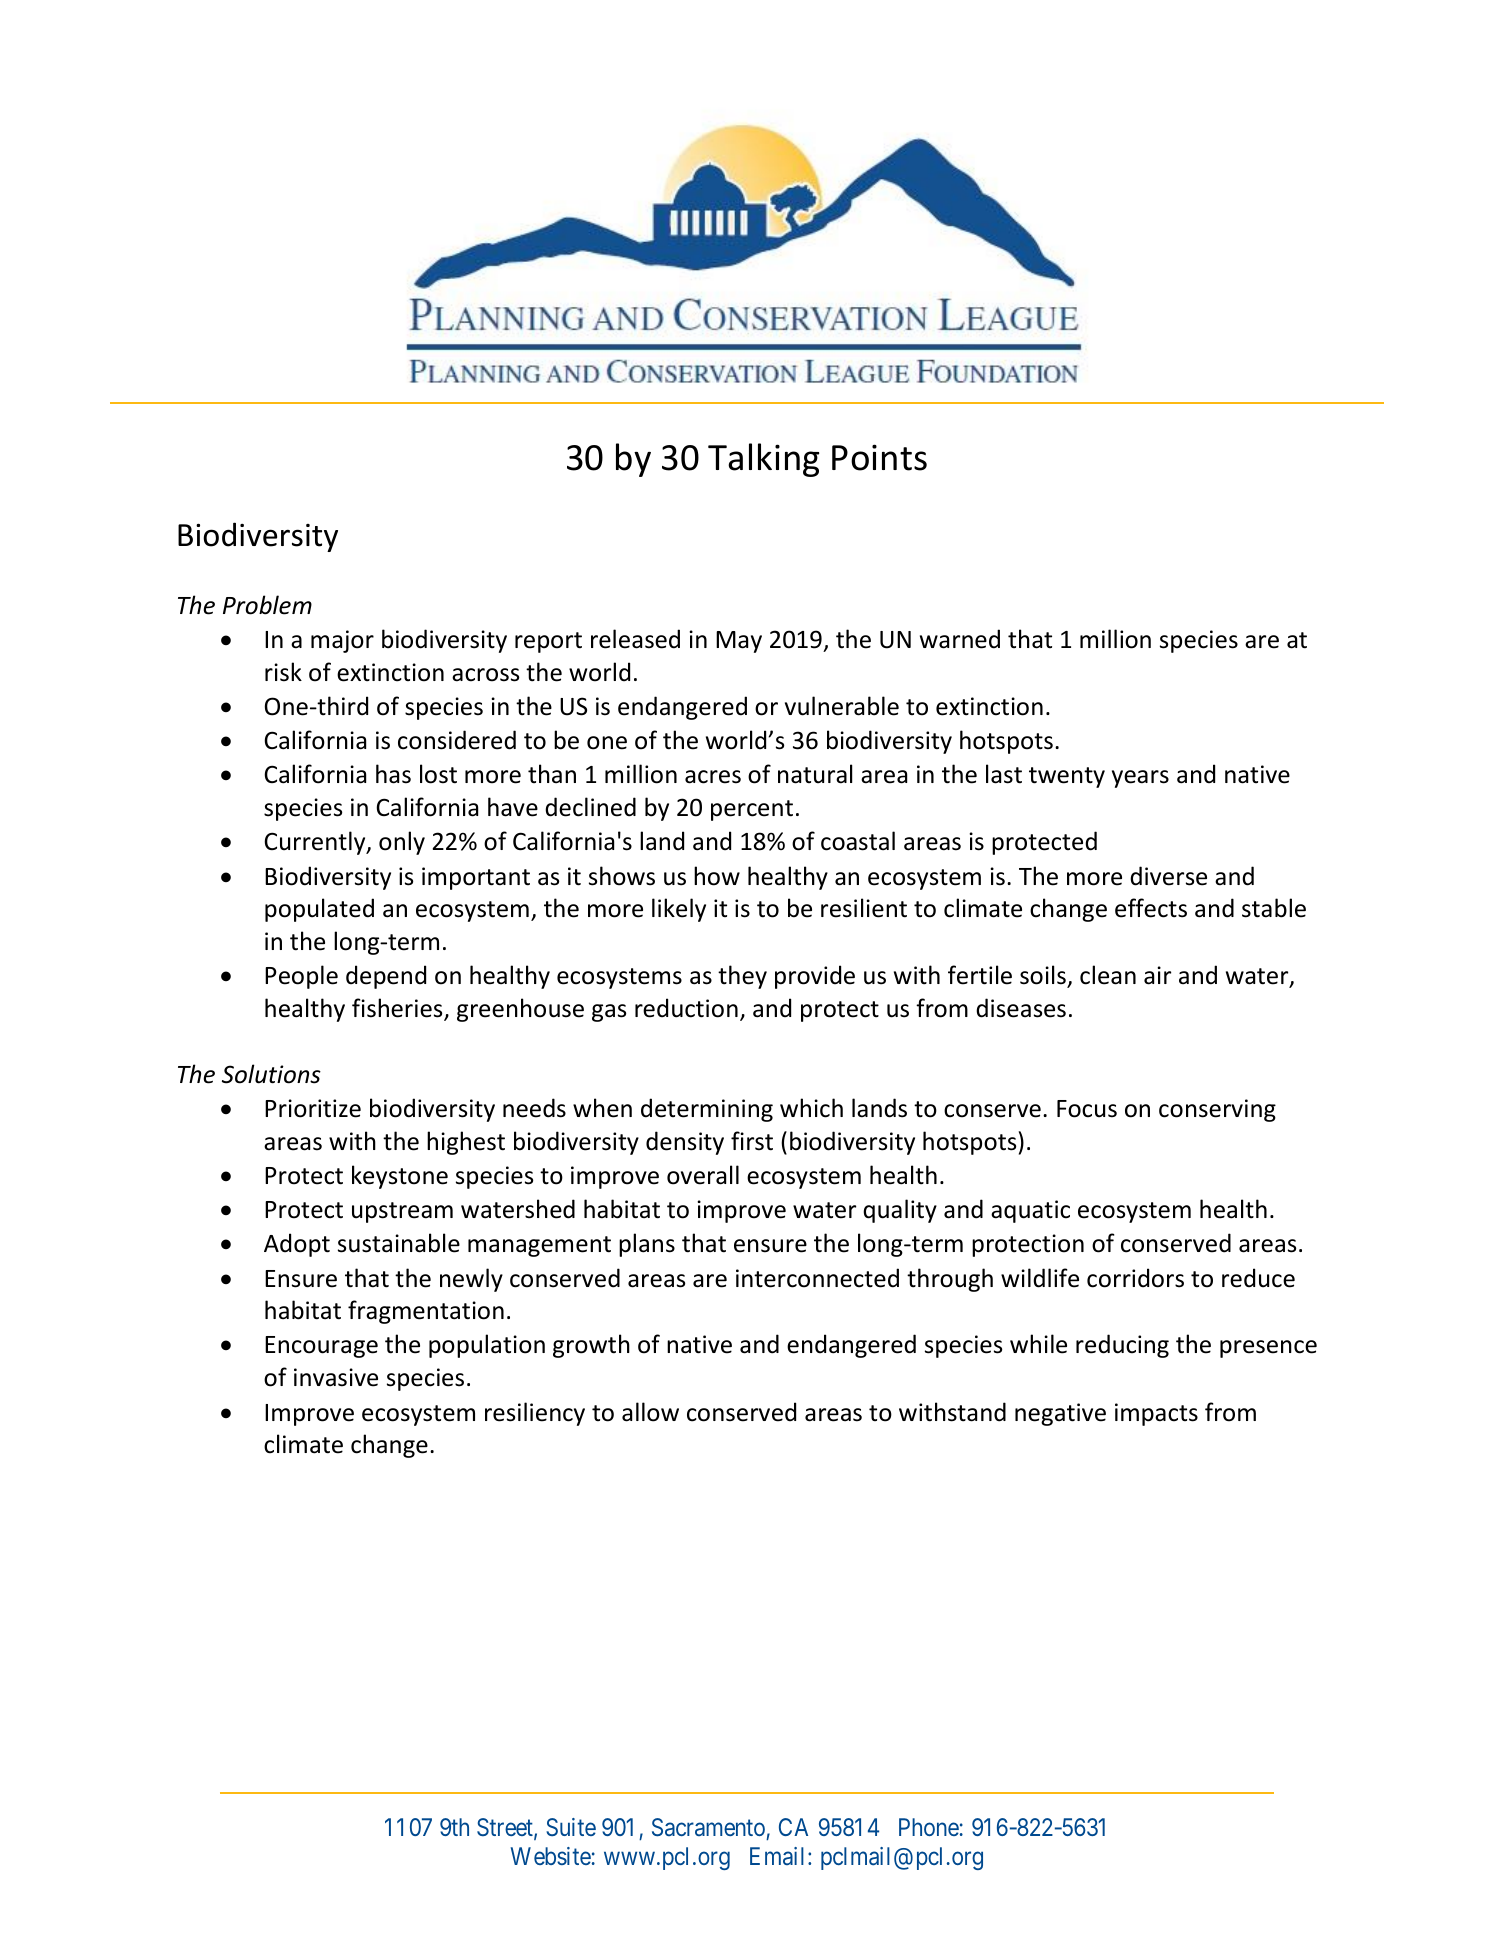 This image has width=1494, height=1934. What do you see at coordinates (763, 460) in the image?
I see `Talking` at bounding box center [763, 460].
